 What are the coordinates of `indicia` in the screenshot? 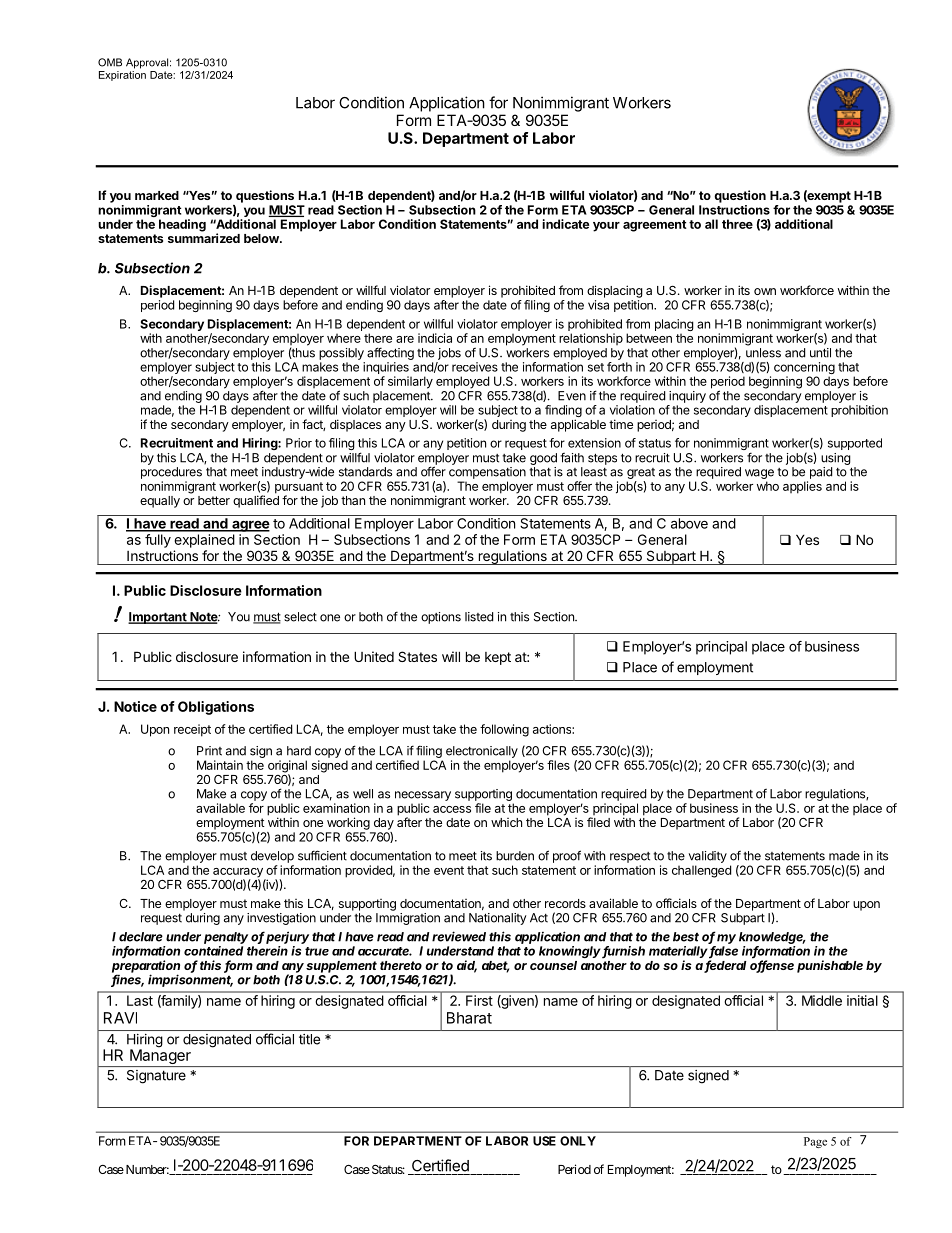 It's located at (435, 338).
